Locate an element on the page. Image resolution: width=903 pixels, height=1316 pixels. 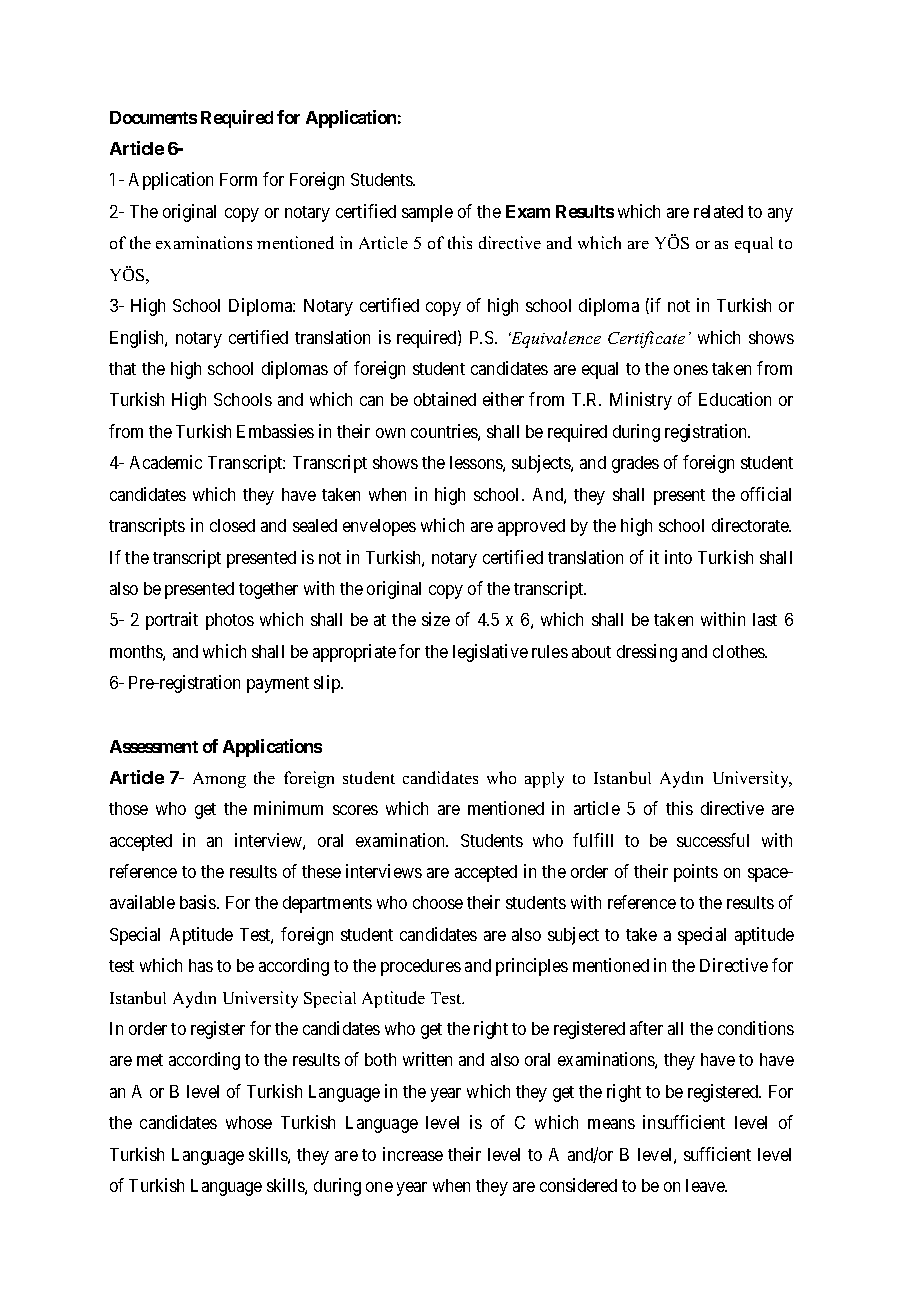
Form is located at coordinates (238, 179).
